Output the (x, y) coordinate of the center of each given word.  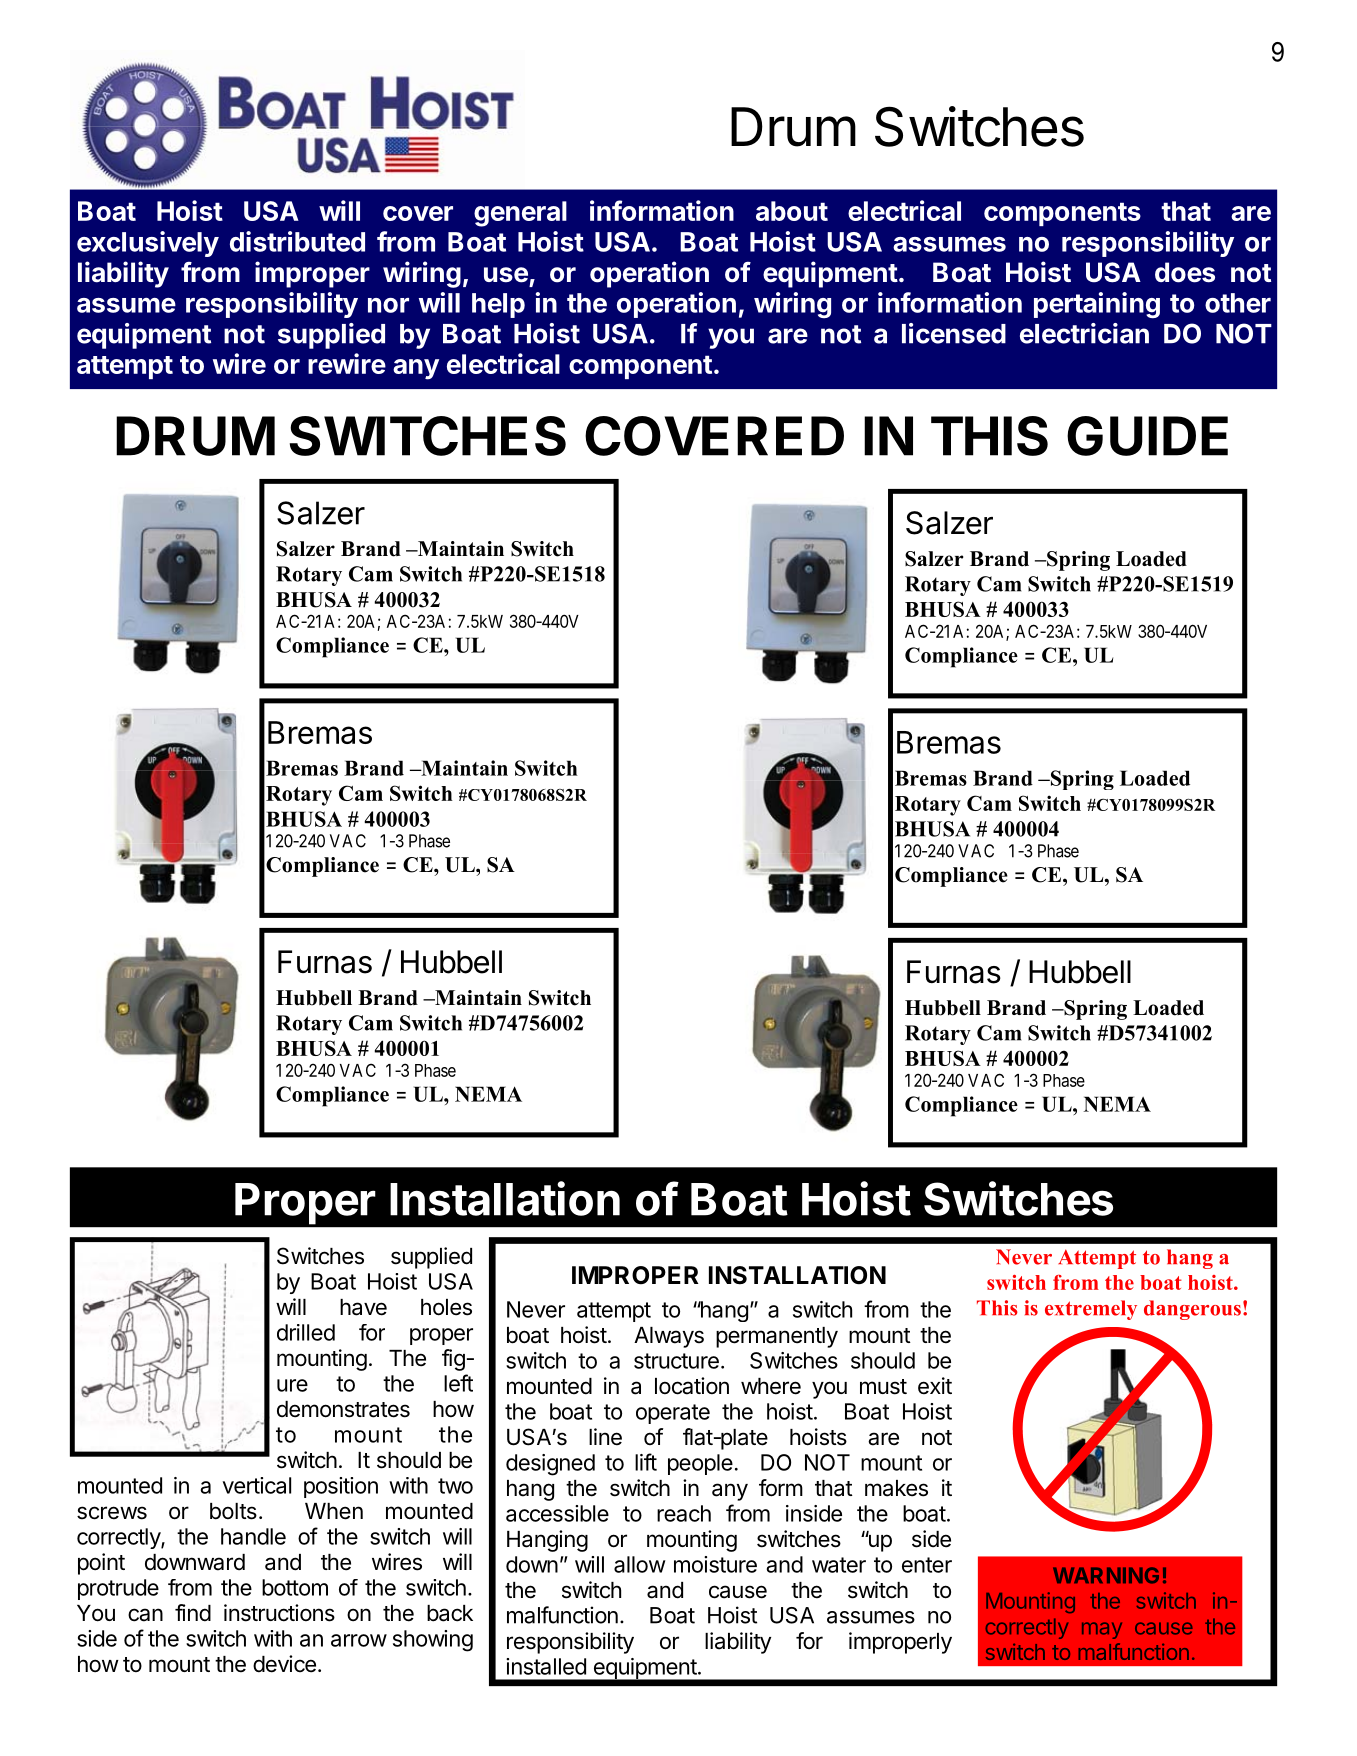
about (792, 211)
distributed (297, 241)
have (363, 1307)
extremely (1091, 1310)
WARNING (1106, 1575)
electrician (1084, 333)
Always (669, 1337)
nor (388, 305)
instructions (279, 1613)
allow (640, 1564)
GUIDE (1147, 436)
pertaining (1097, 305)
